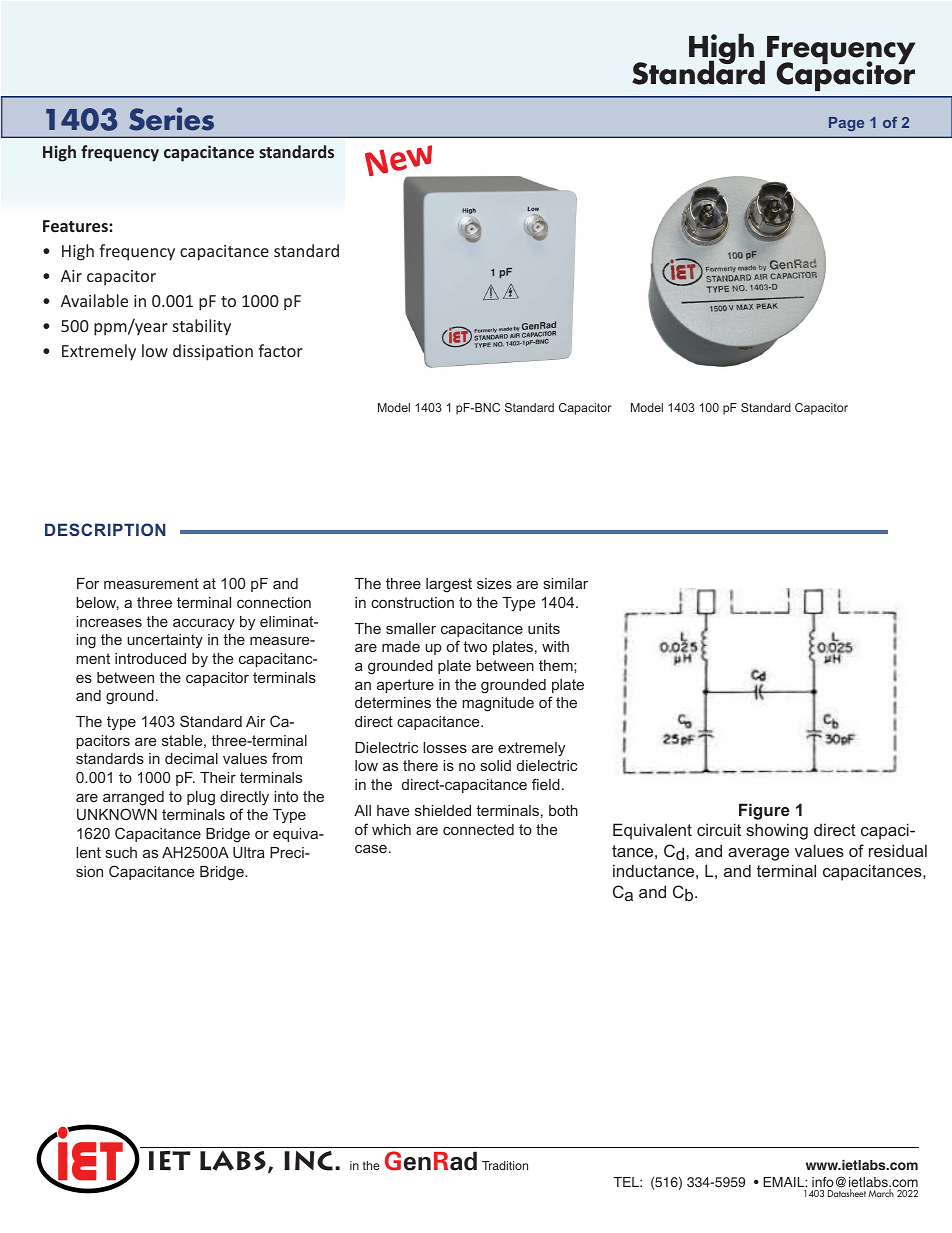 Image resolution: width=952 pixels, height=1233 pixels. I want to click on Page, so click(846, 124).
